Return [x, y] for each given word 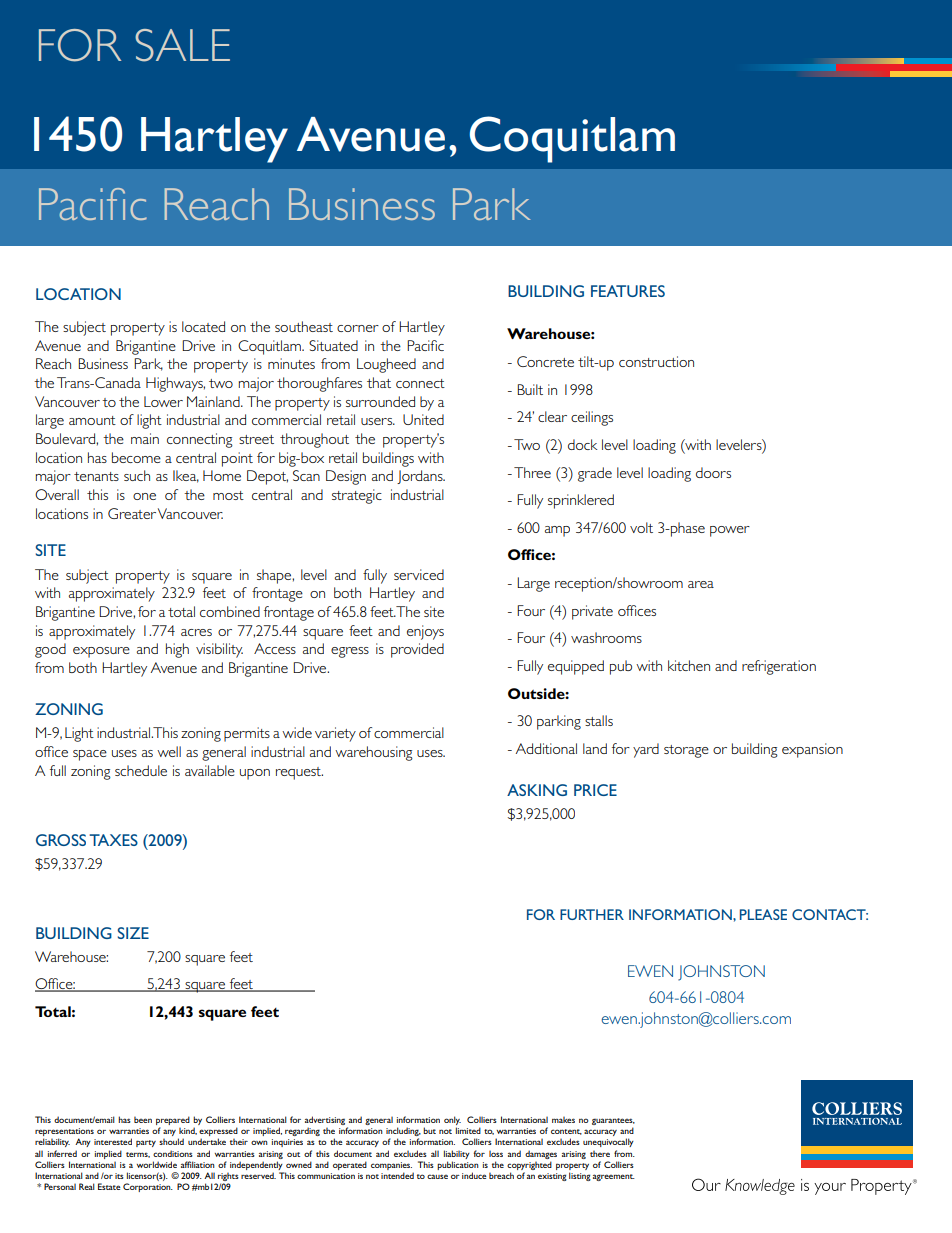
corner [358, 328]
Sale [182, 45]
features [628, 291]
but [429, 1130]
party [146, 1143]
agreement [614, 1177]
